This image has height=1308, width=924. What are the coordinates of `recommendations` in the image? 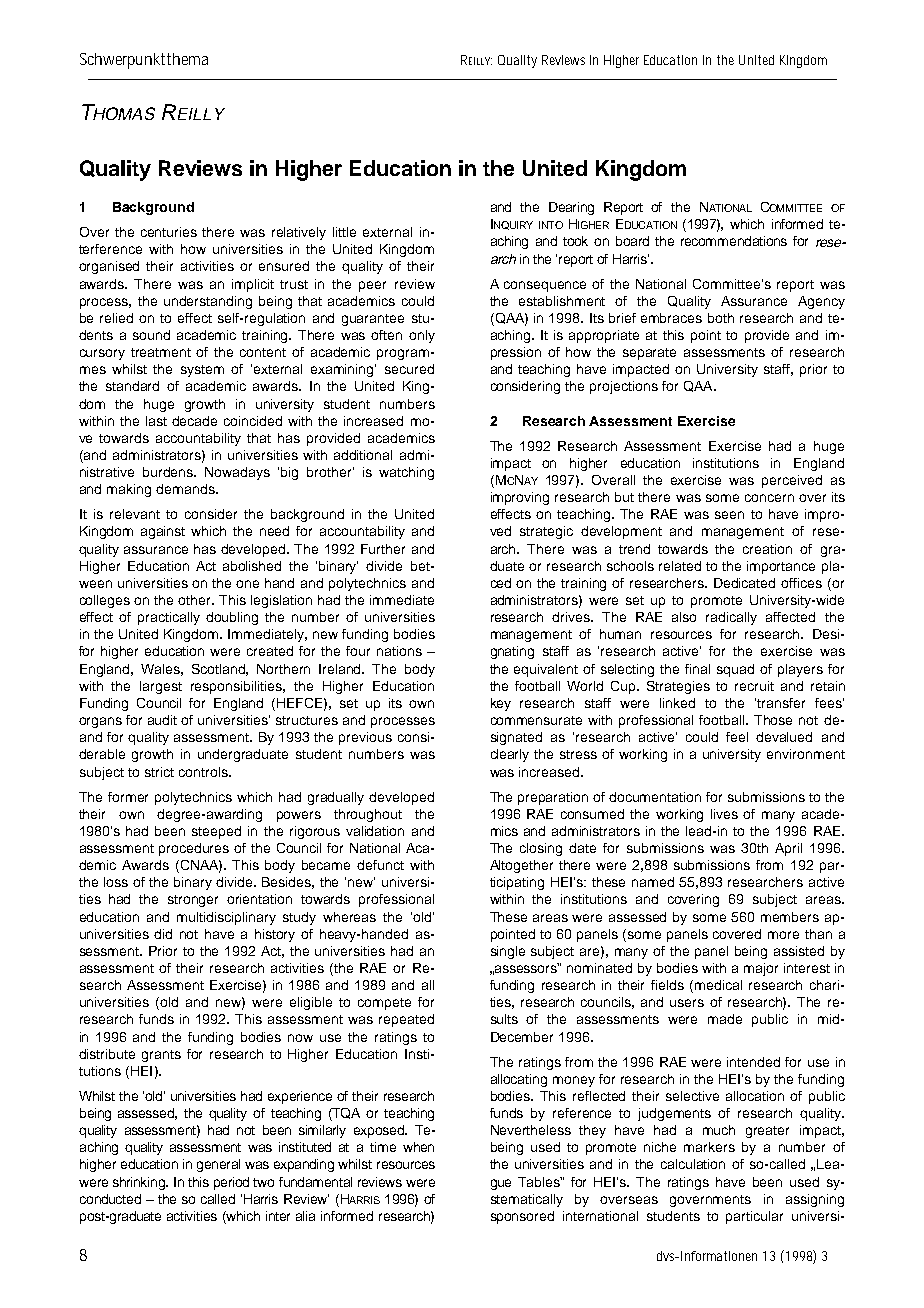 It's located at (734, 241).
